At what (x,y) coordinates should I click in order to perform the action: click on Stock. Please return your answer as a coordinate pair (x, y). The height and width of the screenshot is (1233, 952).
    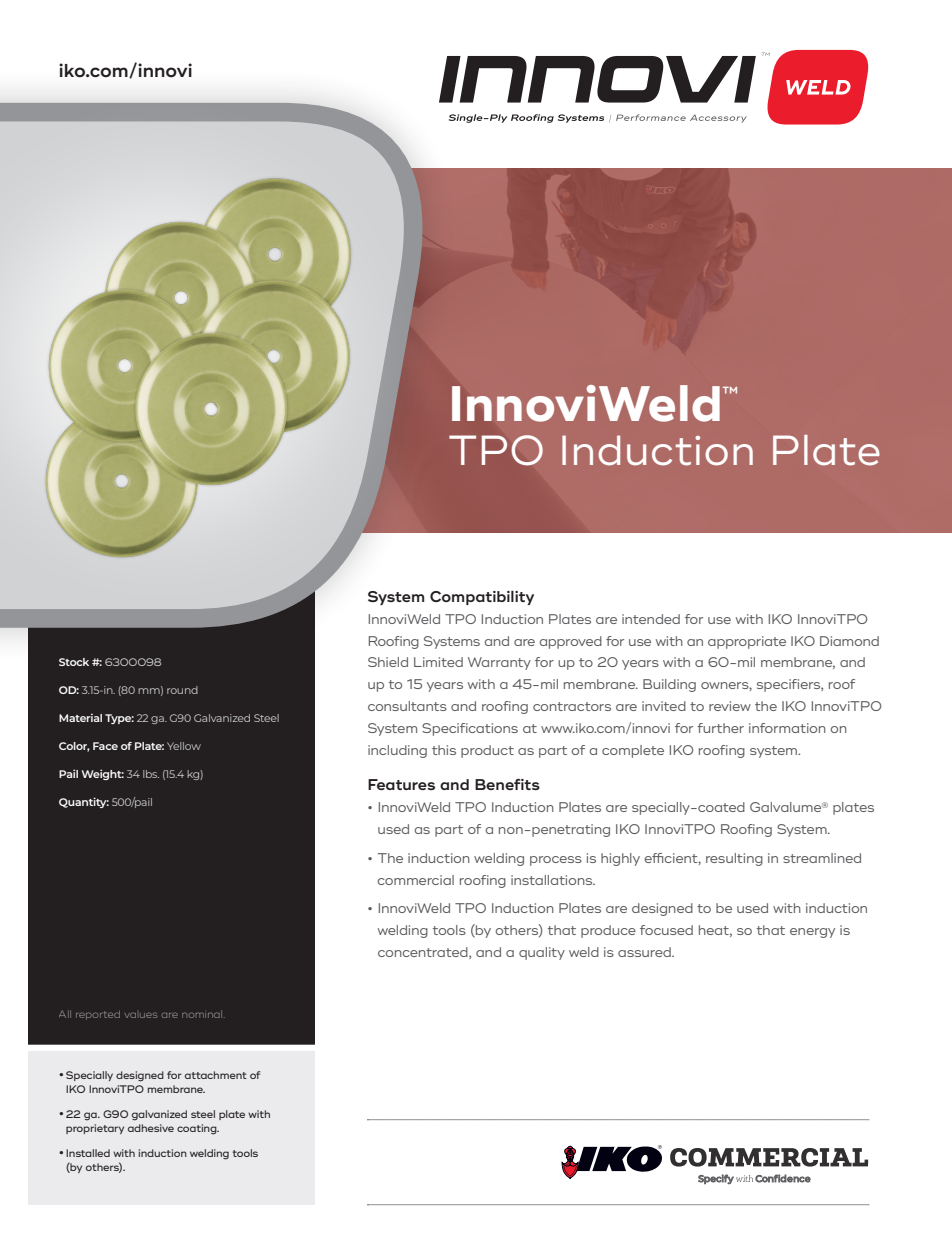
    Looking at the image, I should click on (74, 662).
